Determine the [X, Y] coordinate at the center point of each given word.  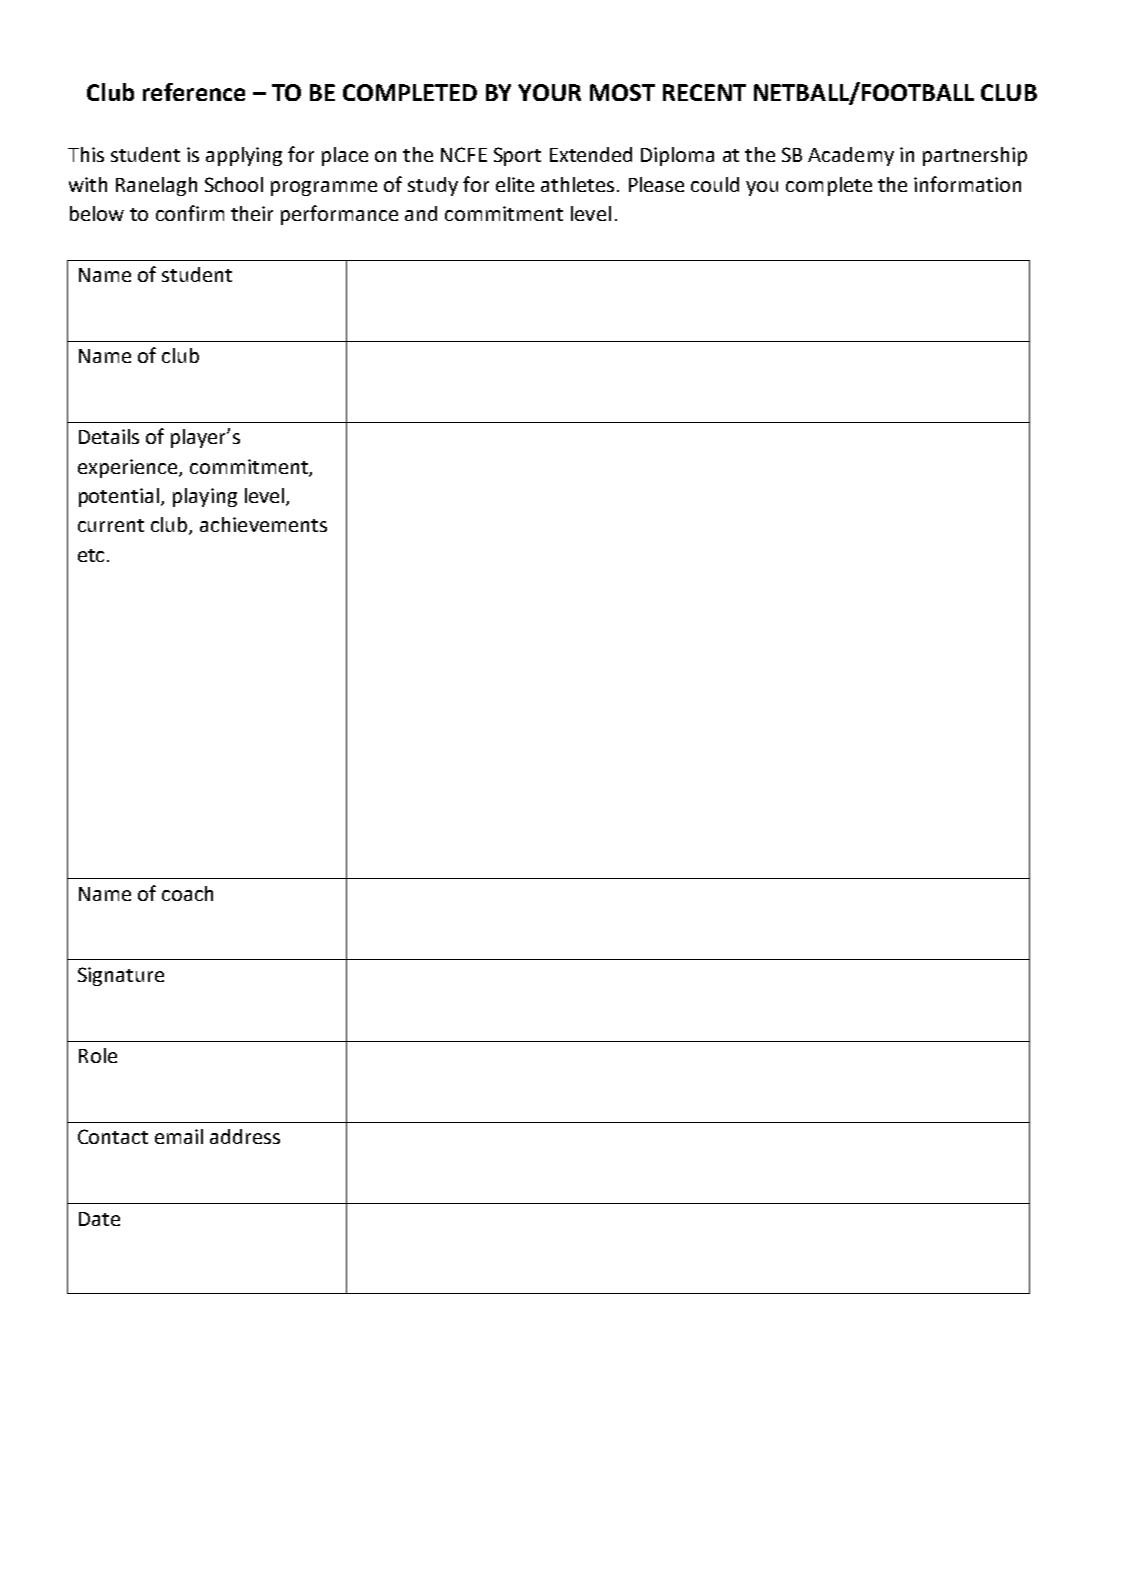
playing [205, 497]
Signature [121, 976]
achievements [263, 524]
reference [194, 92]
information [967, 184]
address [245, 1136]
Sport [517, 156]
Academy [851, 156]
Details [109, 436]
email [179, 1136]
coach [187, 893]
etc [93, 555]
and [421, 213]
